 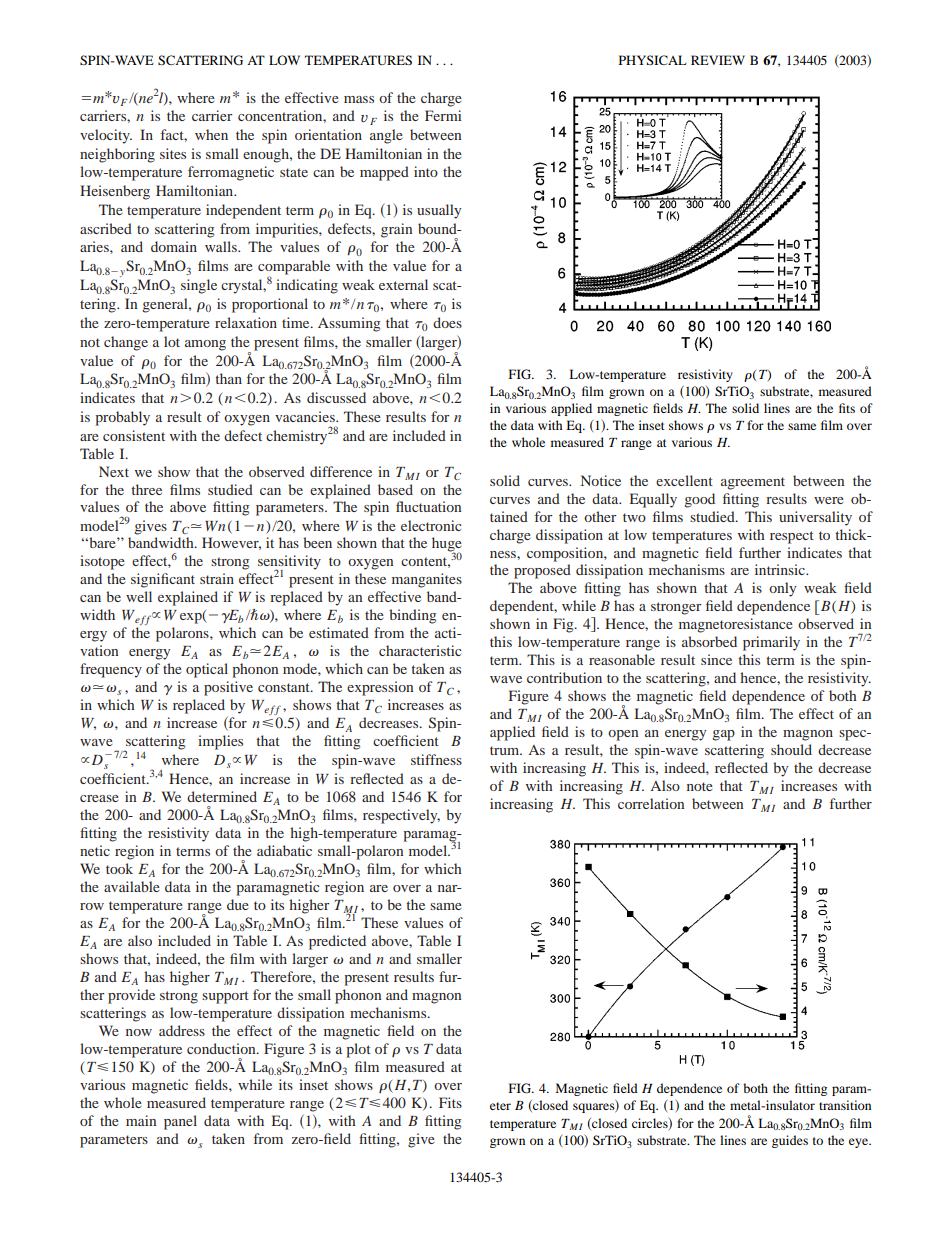 What do you see at coordinates (358, 1050) in the screenshot?
I see `plot` at bounding box center [358, 1050].
